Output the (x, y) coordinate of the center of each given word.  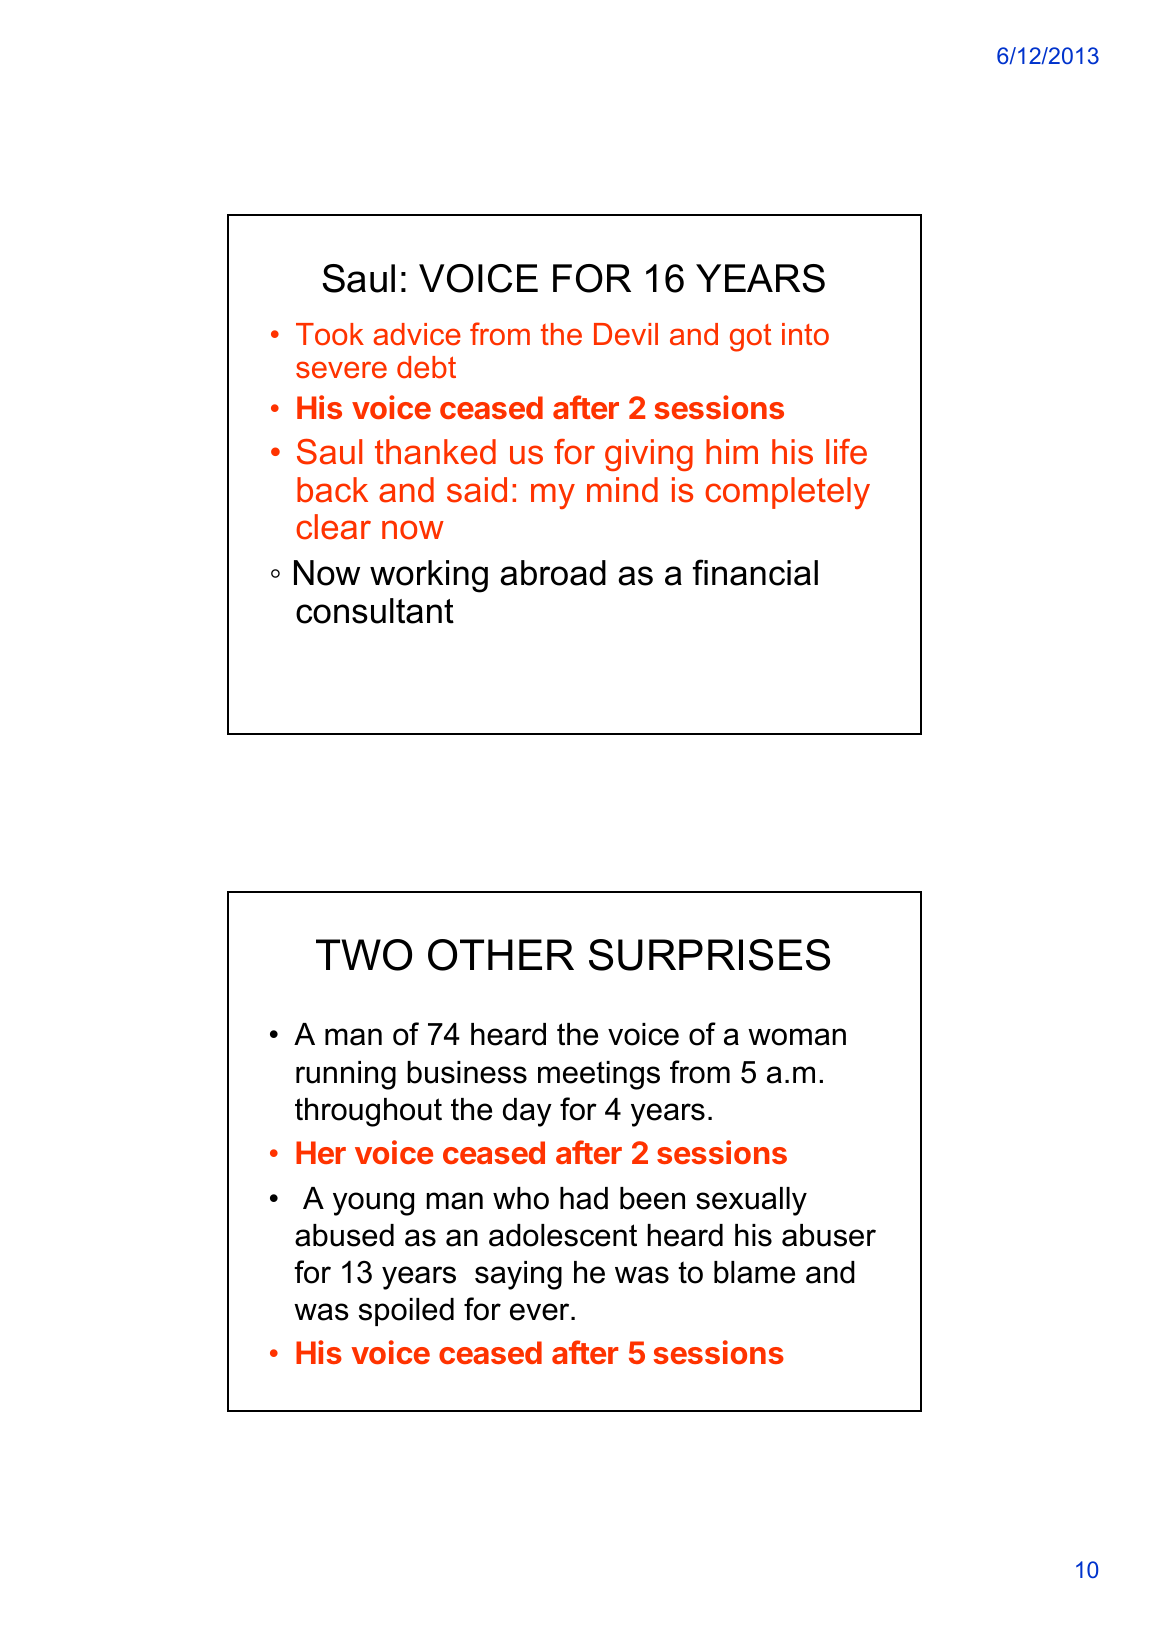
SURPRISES (709, 955)
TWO (364, 955)
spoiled (406, 1312)
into (805, 334)
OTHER (501, 955)
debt (426, 367)
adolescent (563, 1235)
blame (754, 1272)
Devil (626, 334)
